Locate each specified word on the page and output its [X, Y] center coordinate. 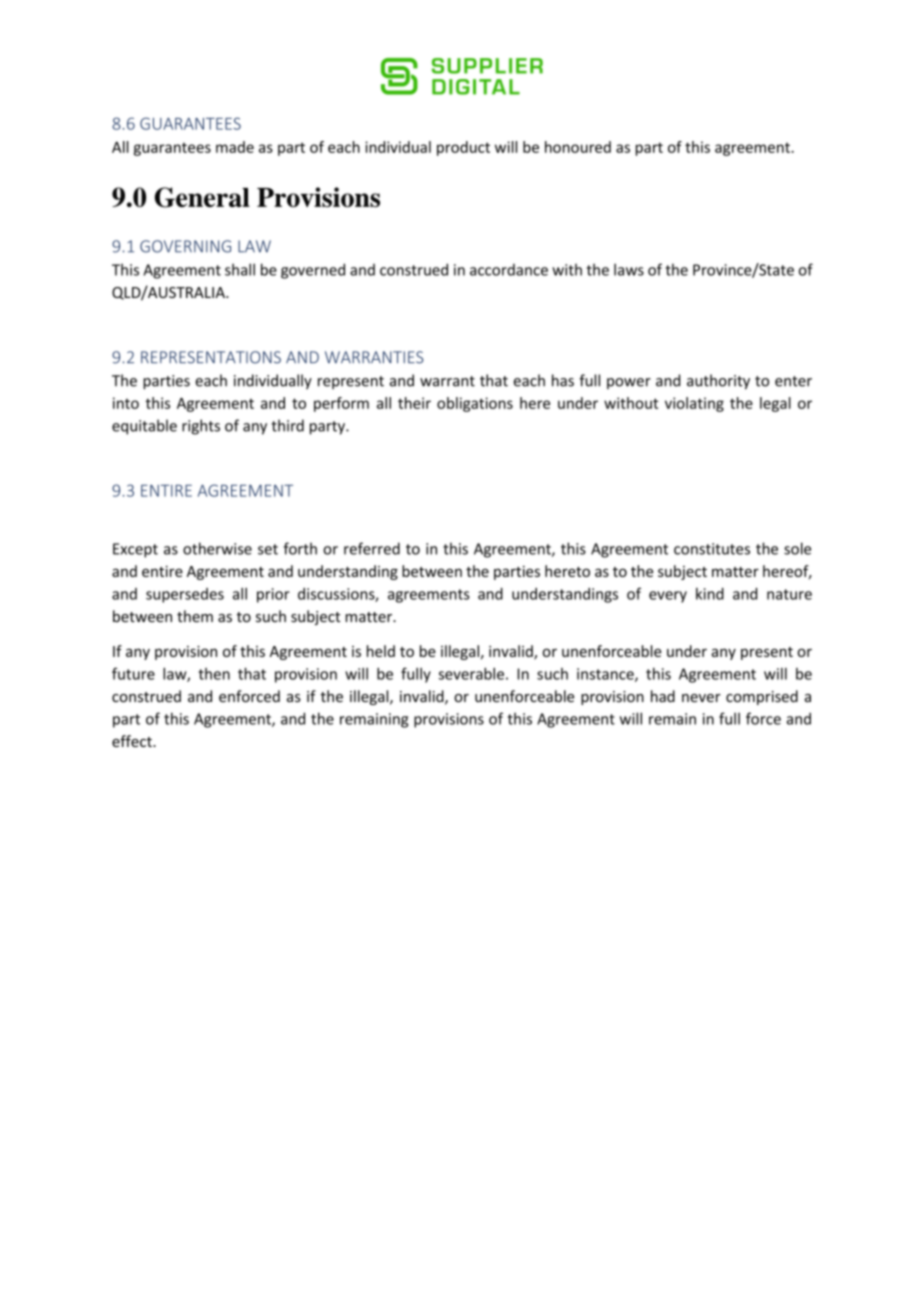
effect [133, 741]
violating [694, 404]
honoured [578, 147]
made [235, 147]
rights [201, 427]
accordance [509, 270]
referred [372, 548]
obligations [475, 404]
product [463, 148]
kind [710, 594]
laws [629, 269]
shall [240, 269]
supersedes [185, 595]
